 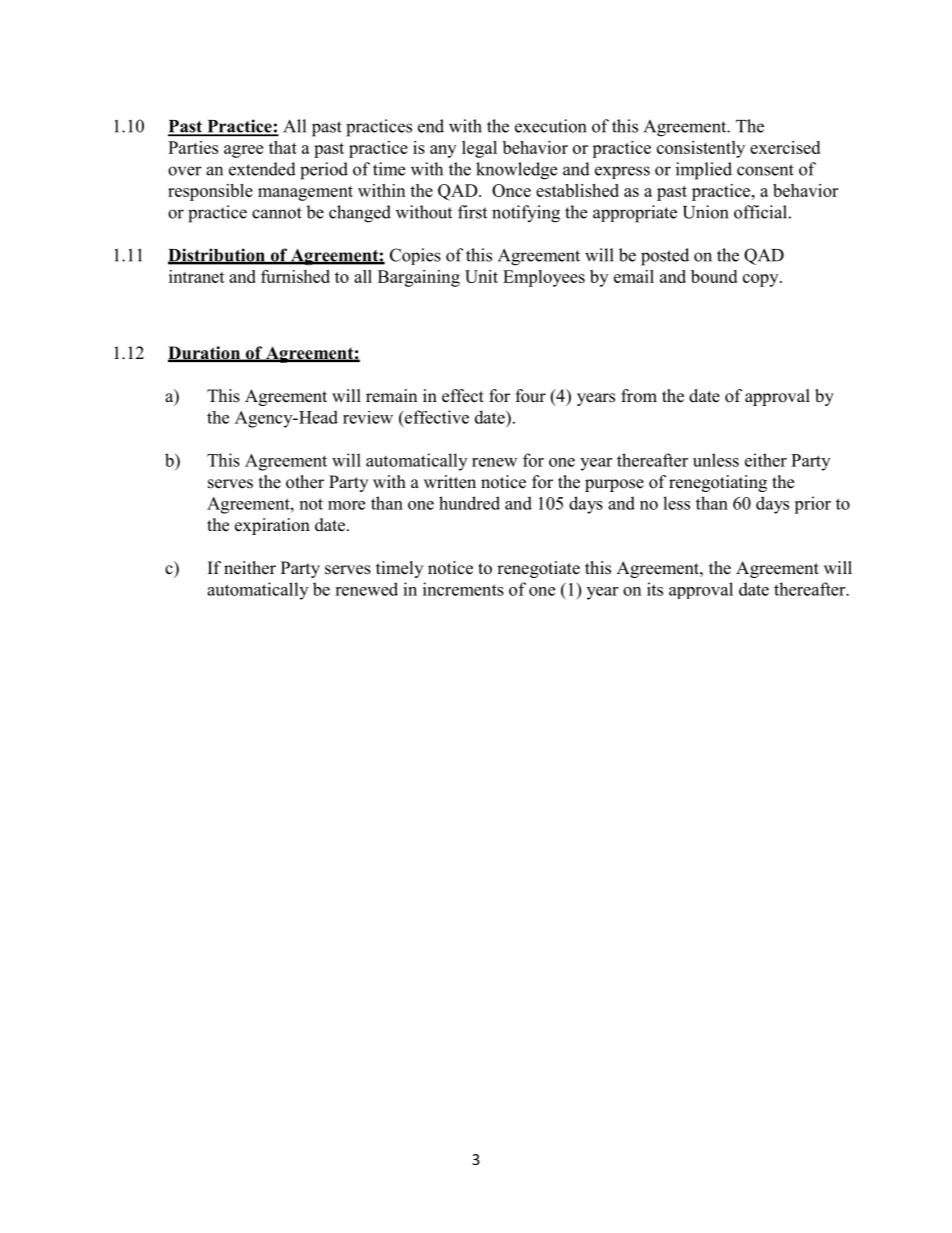 What do you see at coordinates (701, 149) in the page?
I see `consistently` at bounding box center [701, 149].
